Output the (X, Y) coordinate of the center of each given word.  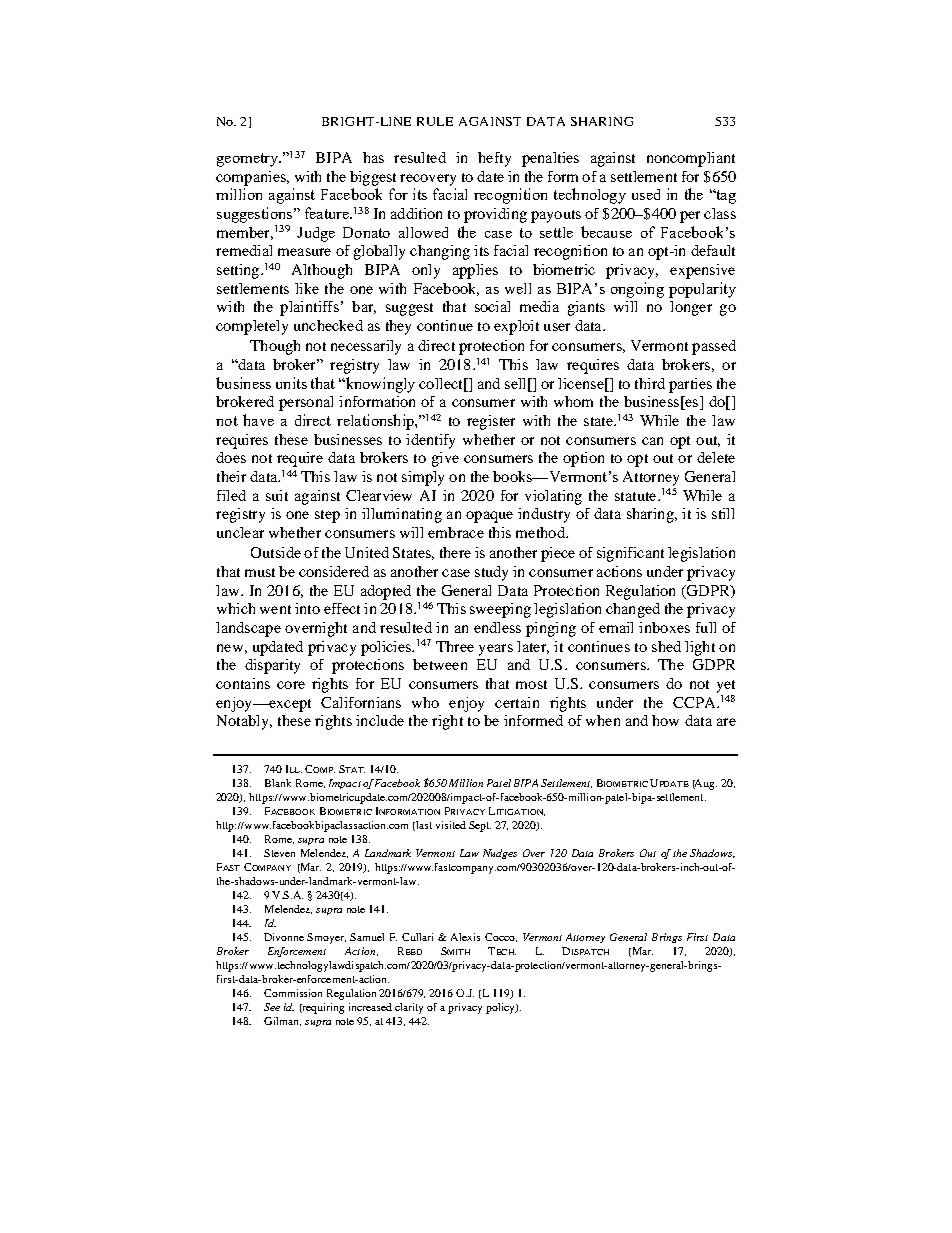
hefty (494, 159)
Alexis (465, 937)
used (646, 194)
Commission (293, 993)
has (373, 157)
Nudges (500, 854)
